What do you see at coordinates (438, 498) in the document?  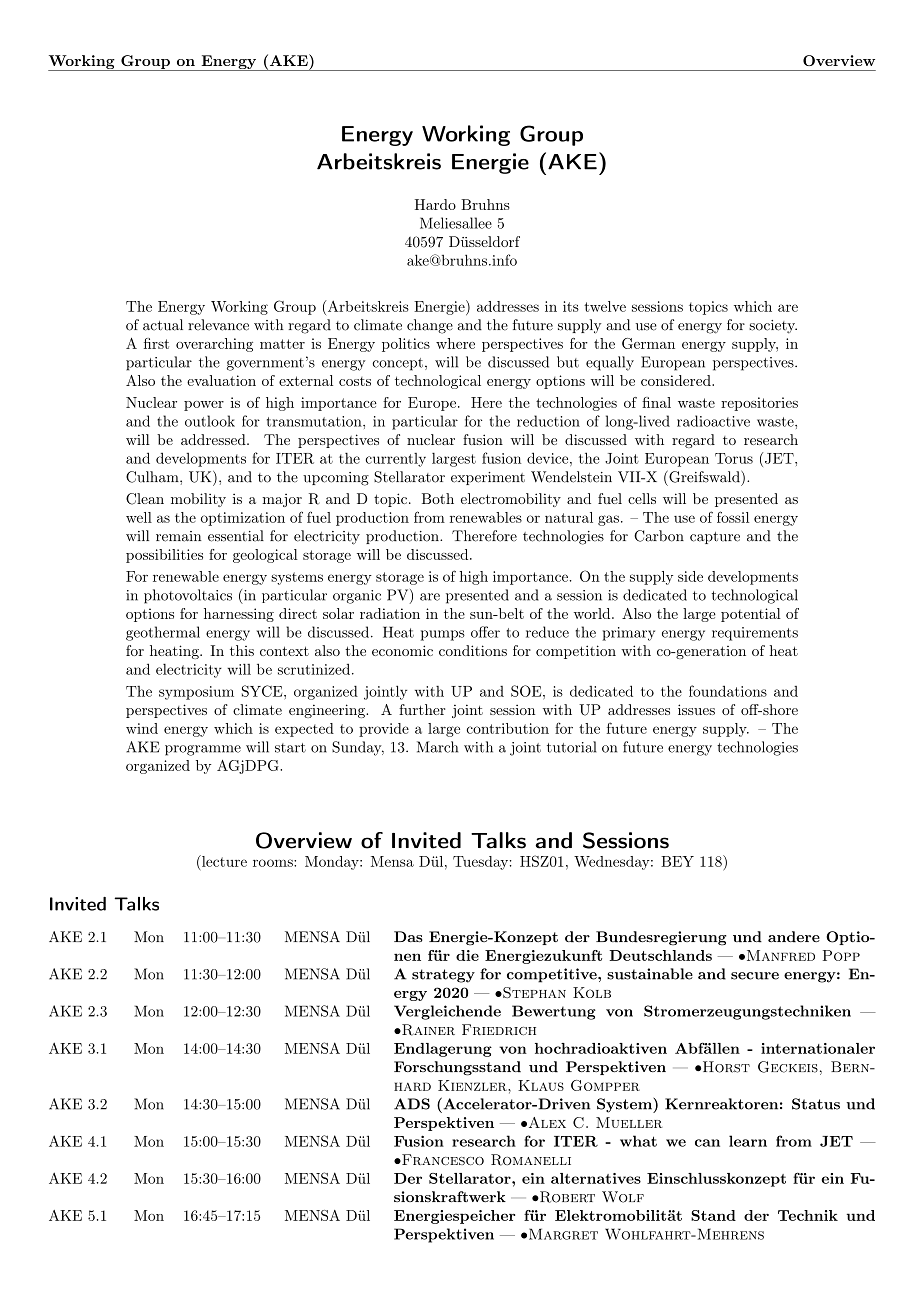 I see `Both` at bounding box center [438, 498].
